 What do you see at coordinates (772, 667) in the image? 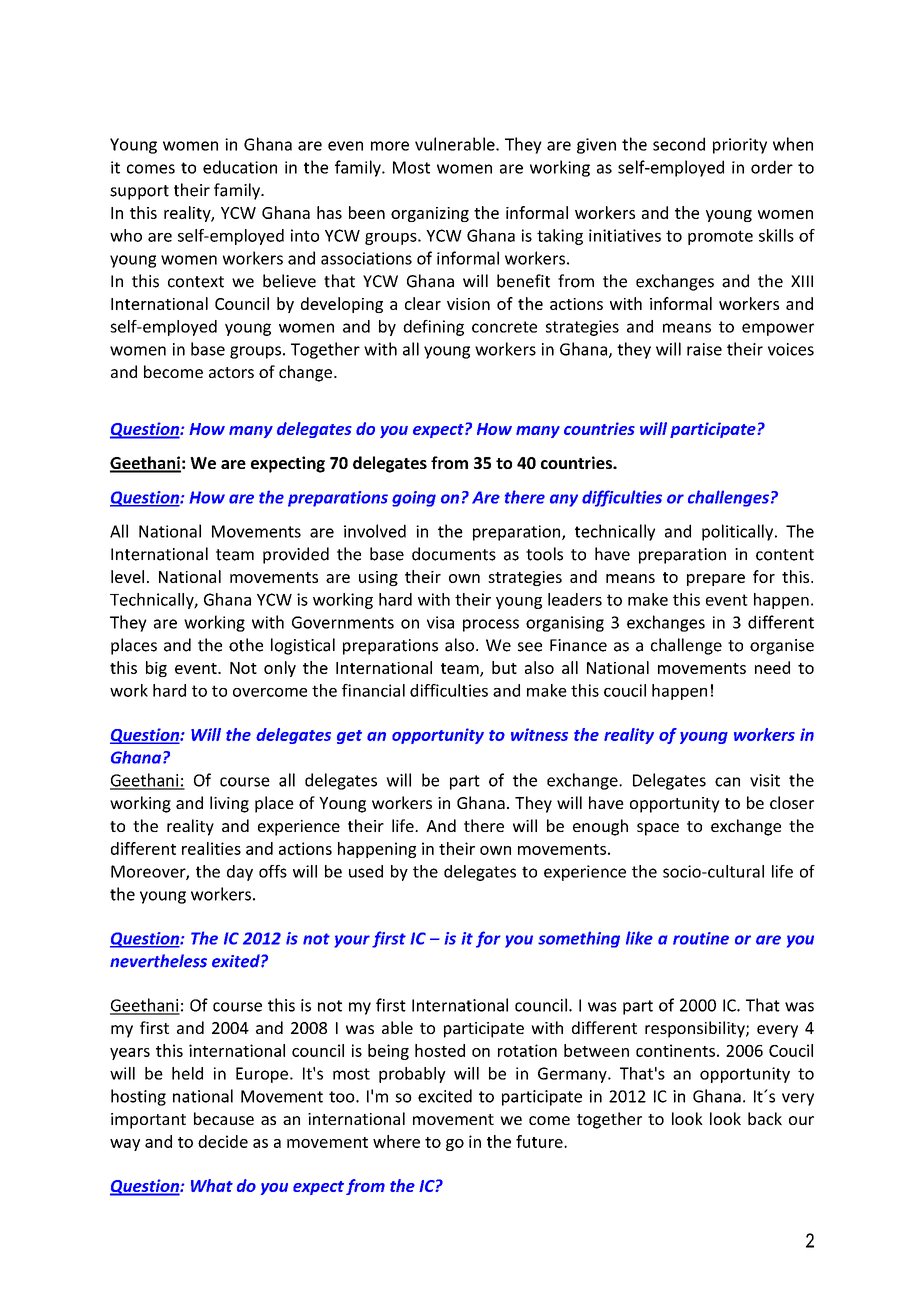
I see `need` at bounding box center [772, 667].
